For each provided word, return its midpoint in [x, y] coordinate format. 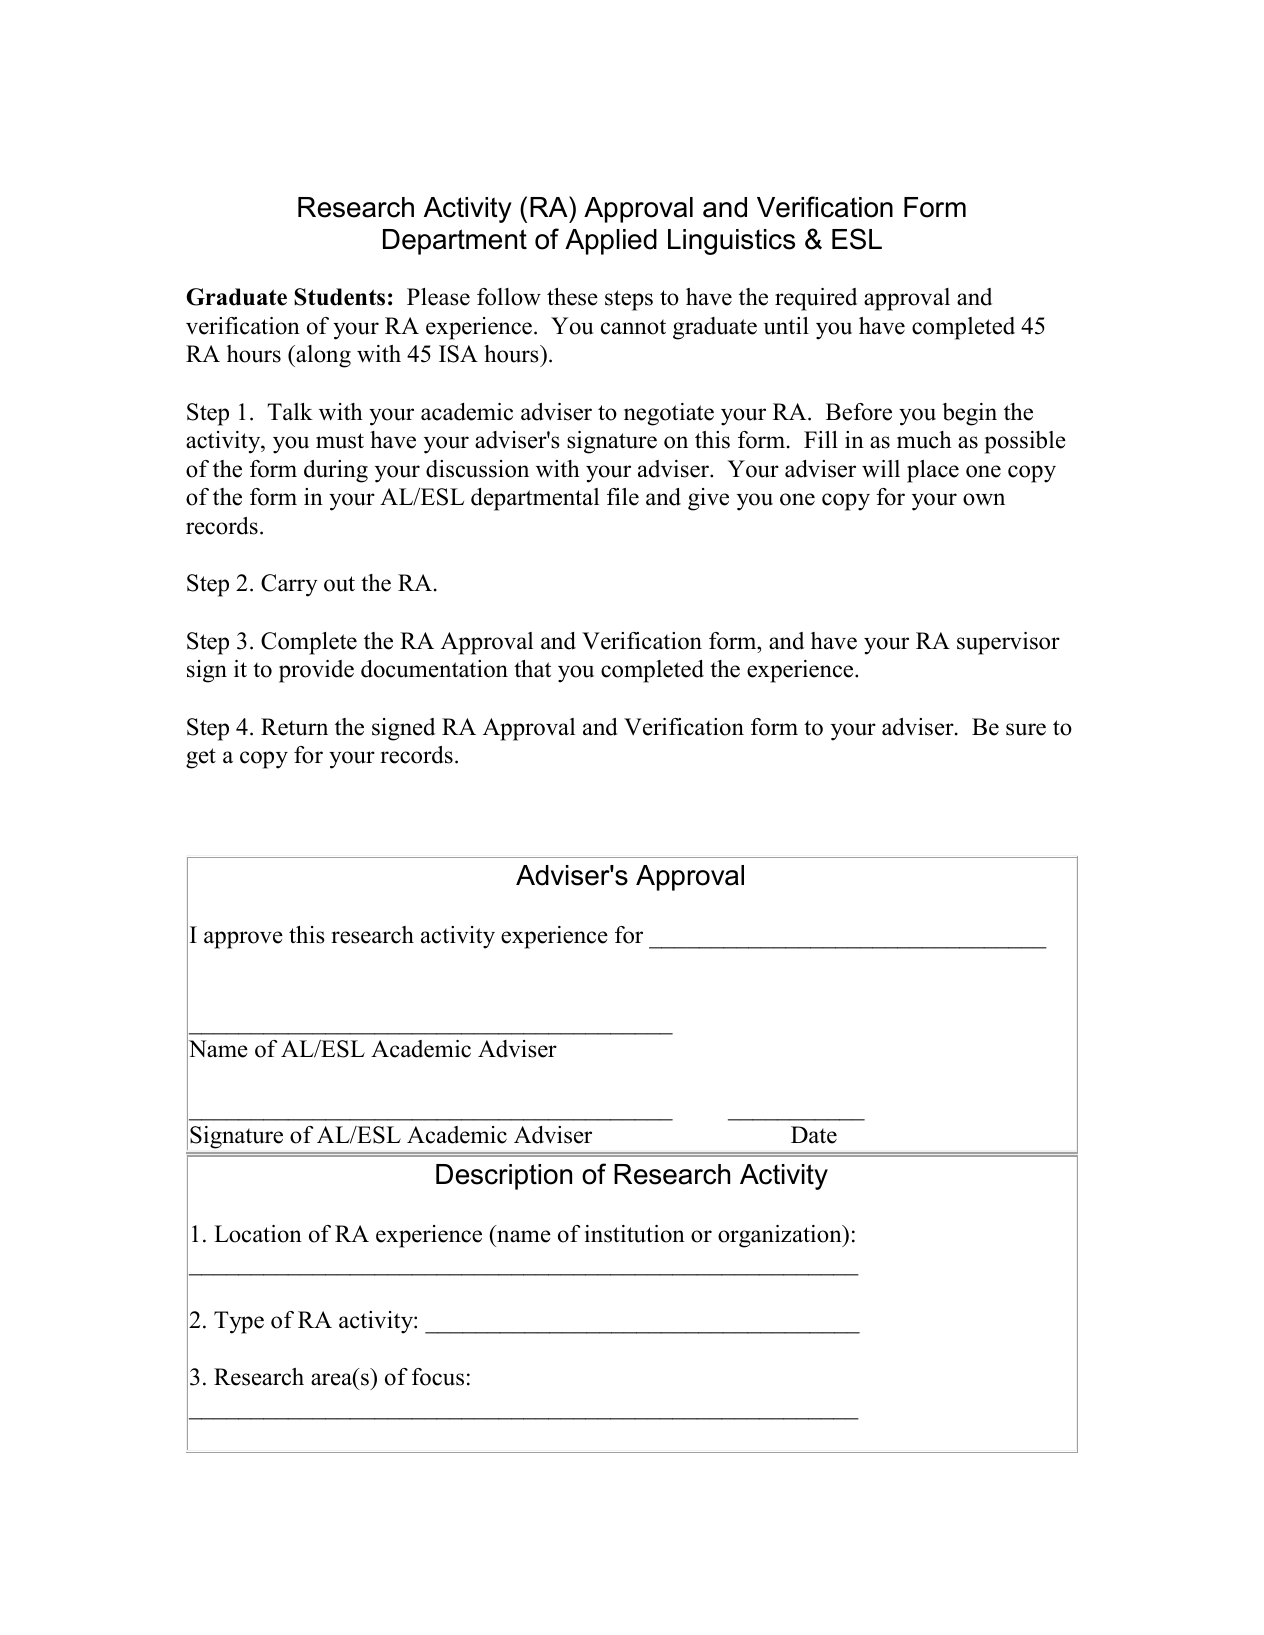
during [336, 471]
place [933, 471]
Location [258, 1234]
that [532, 668]
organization [781, 1236]
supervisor [1008, 643]
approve [243, 940]
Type [239, 1322]
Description [504, 1177]
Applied [611, 242]
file [623, 497]
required [816, 299]
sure [1026, 729]
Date [814, 1135]
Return [294, 727]
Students [339, 297]
